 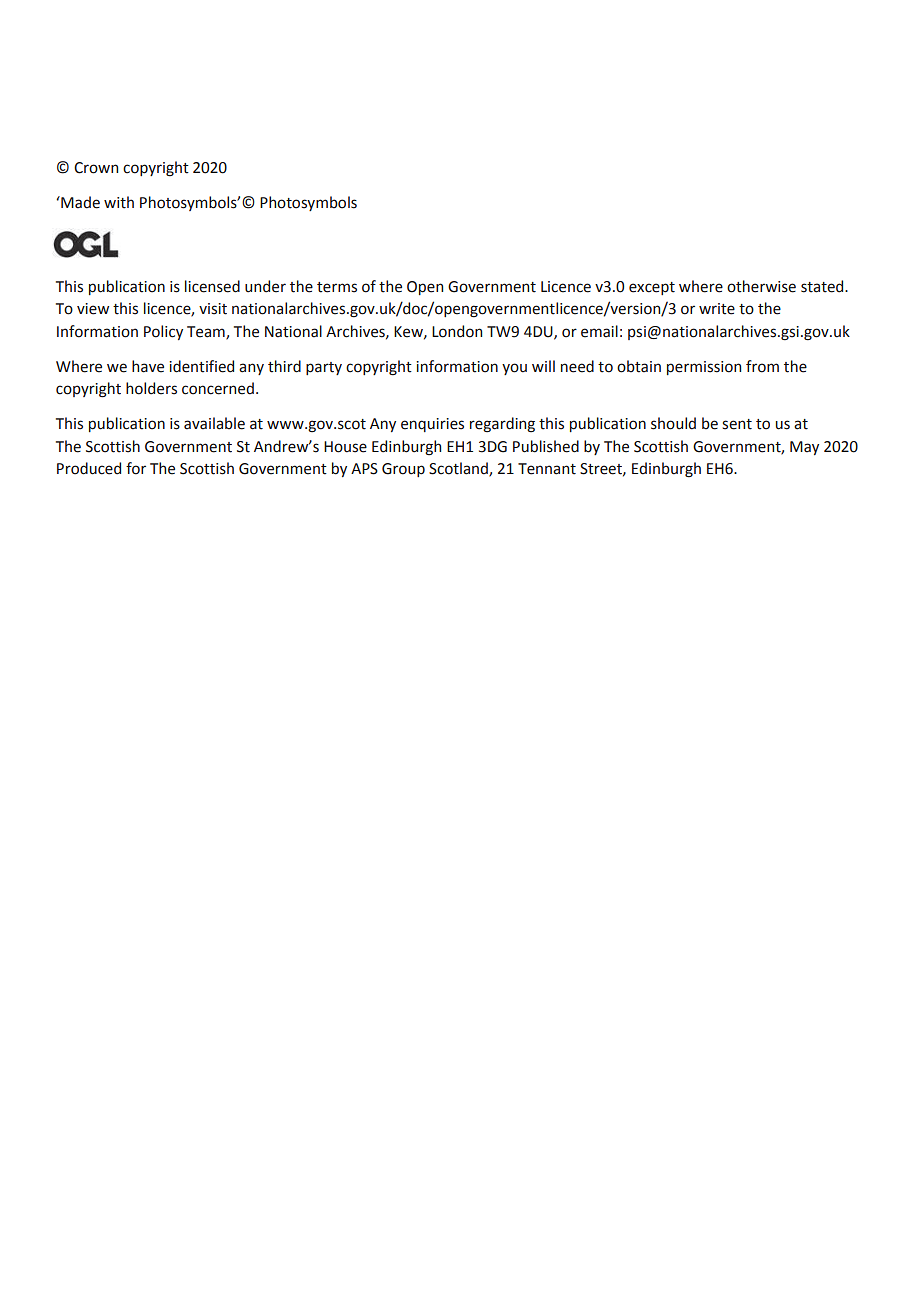 I want to click on enquiries, so click(x=432, y=425).
